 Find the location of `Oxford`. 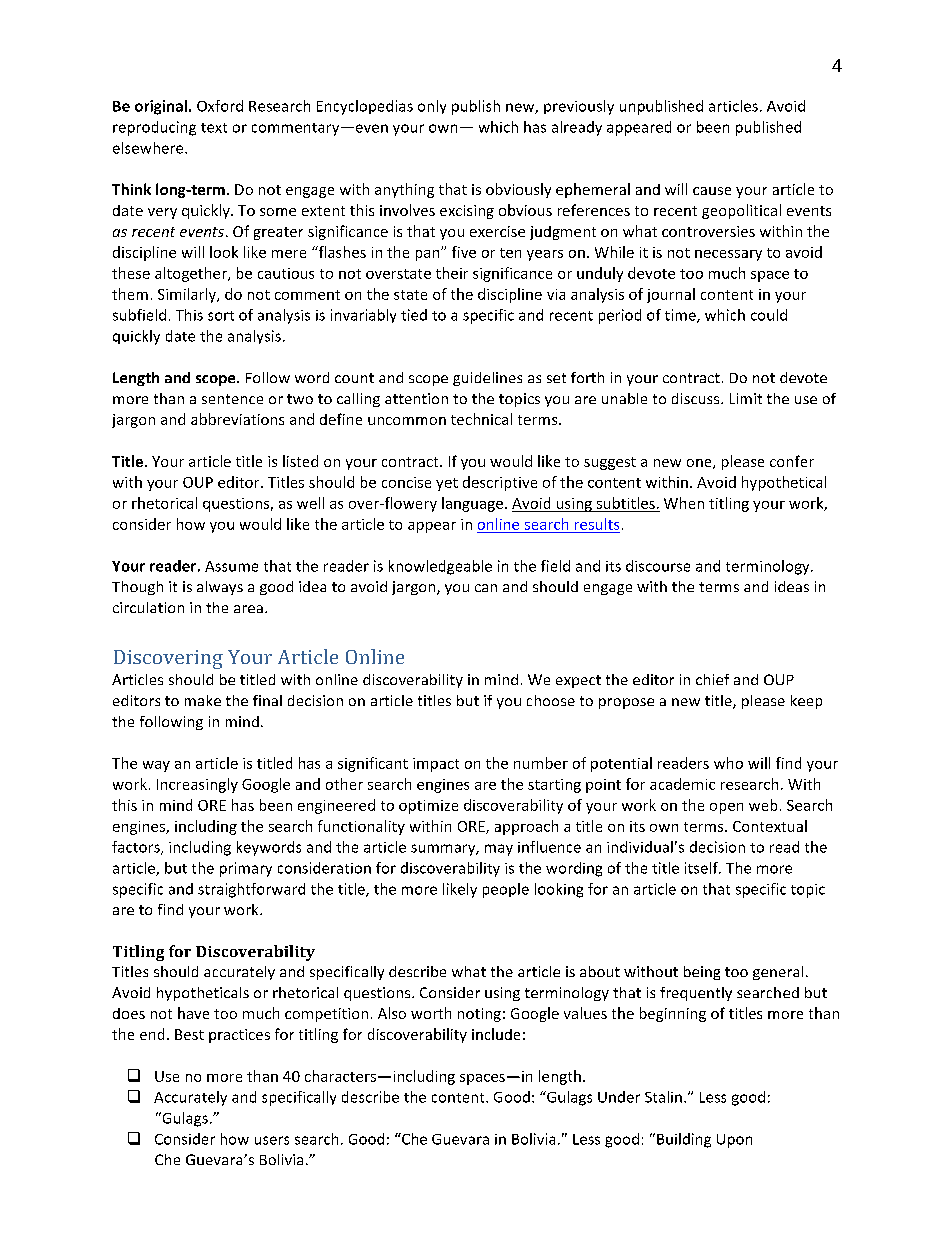

Oxford is located at coordinates (220, 106).
